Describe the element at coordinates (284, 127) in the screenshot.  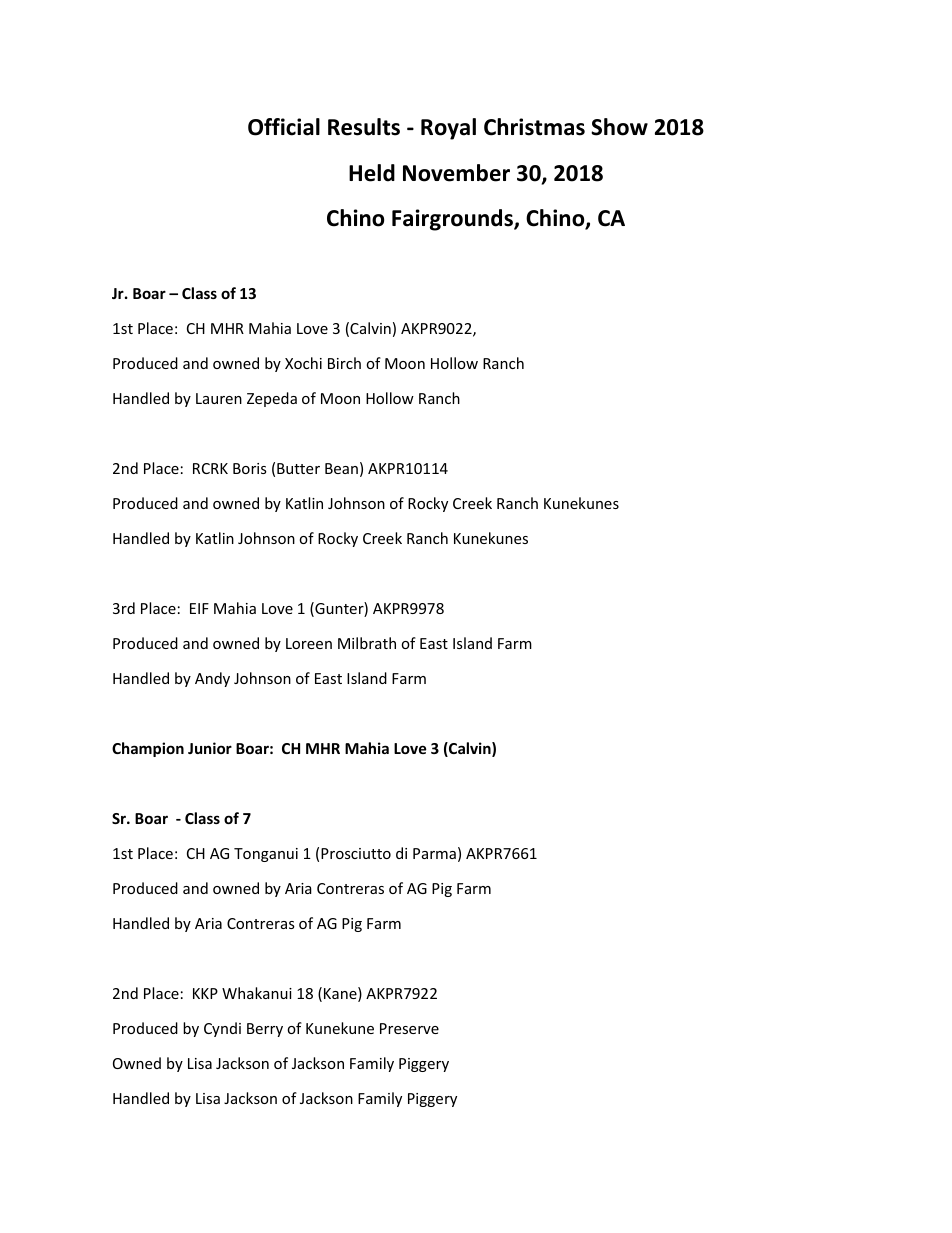
I see `Official` at that location.
